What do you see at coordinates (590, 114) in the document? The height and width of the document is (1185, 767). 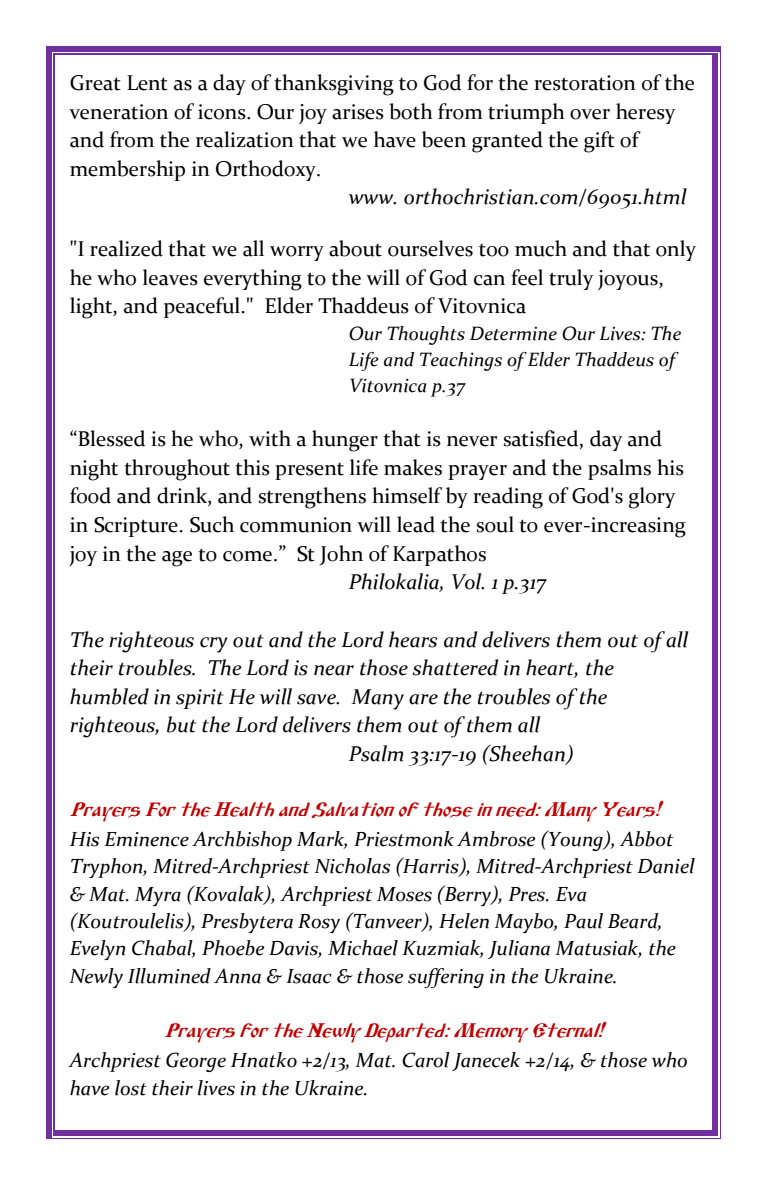 I see `over` at bounding box center [590, 114].
